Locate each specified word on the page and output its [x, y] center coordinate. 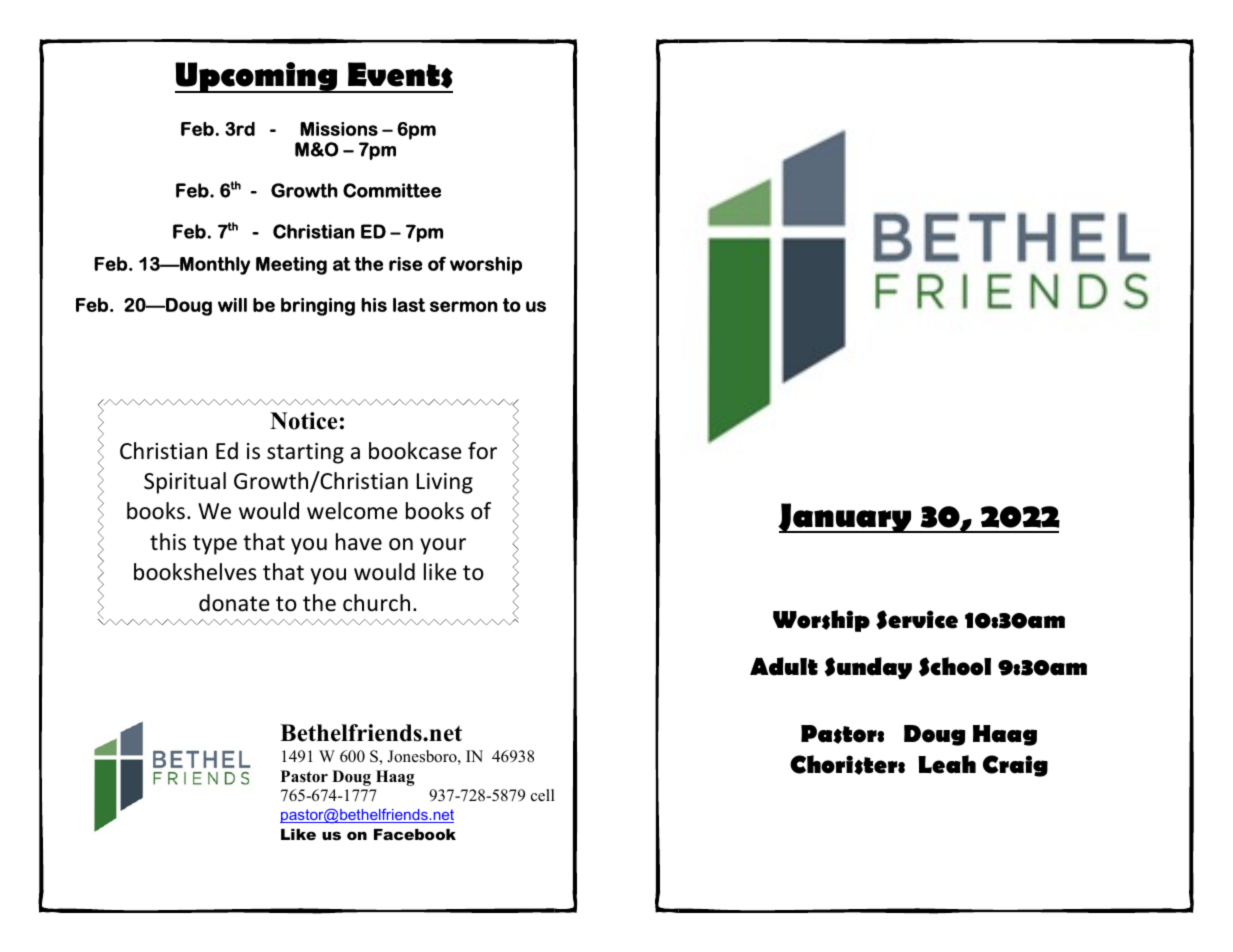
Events [399, 77]
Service [917, 620]
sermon [464, 306]
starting [305, 453]
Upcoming [257, 77]
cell [543, 795]
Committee [392, 190]
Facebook [415, 834]
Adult [784, 666]
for [482, 451]
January [846, 518]
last [409, 305]
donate [234, 603]
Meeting [291, 266]
